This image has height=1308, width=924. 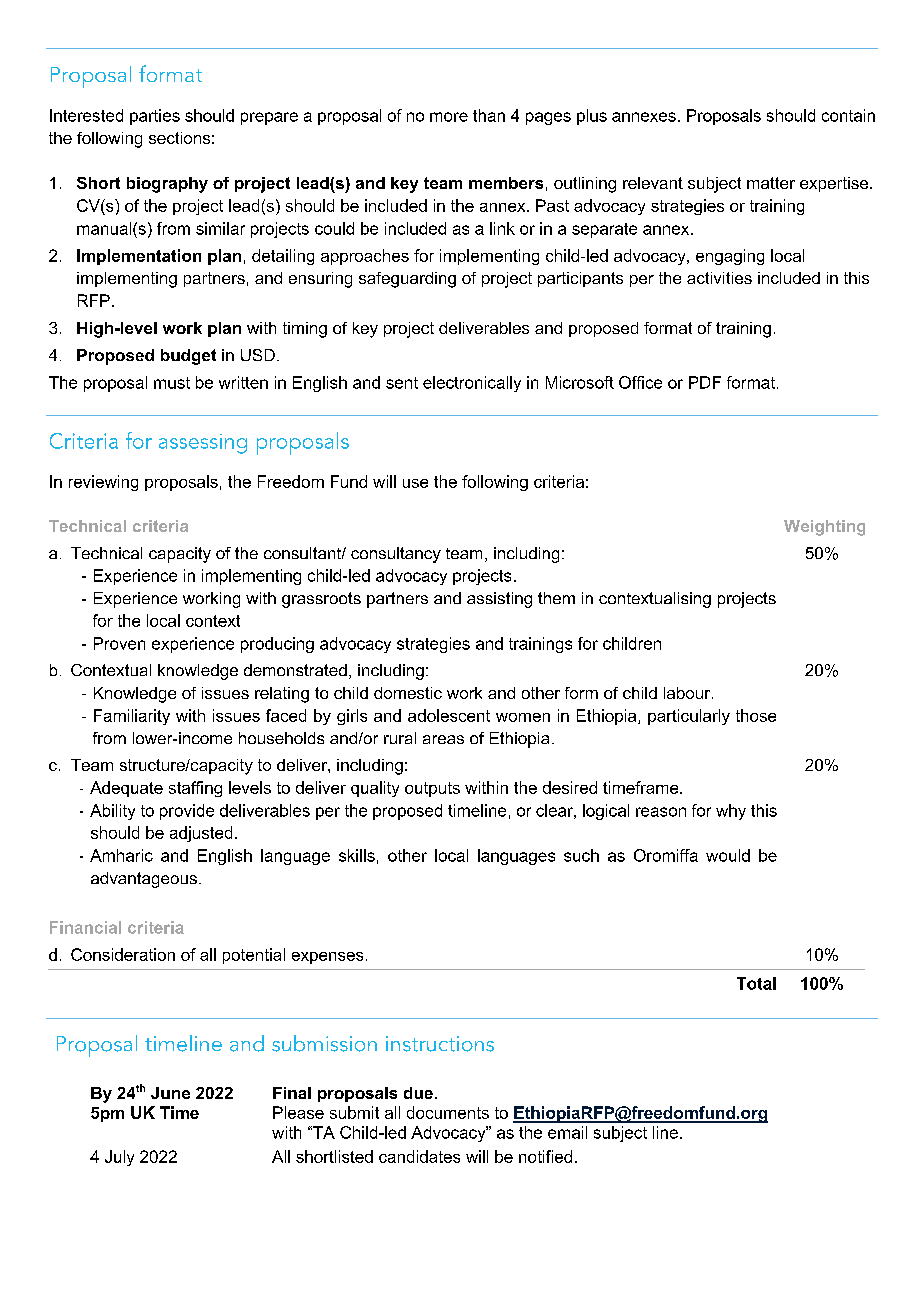 What do you see at coordinates (731, 812) in the image?
I see `why` at bounding box center [731, 812].
